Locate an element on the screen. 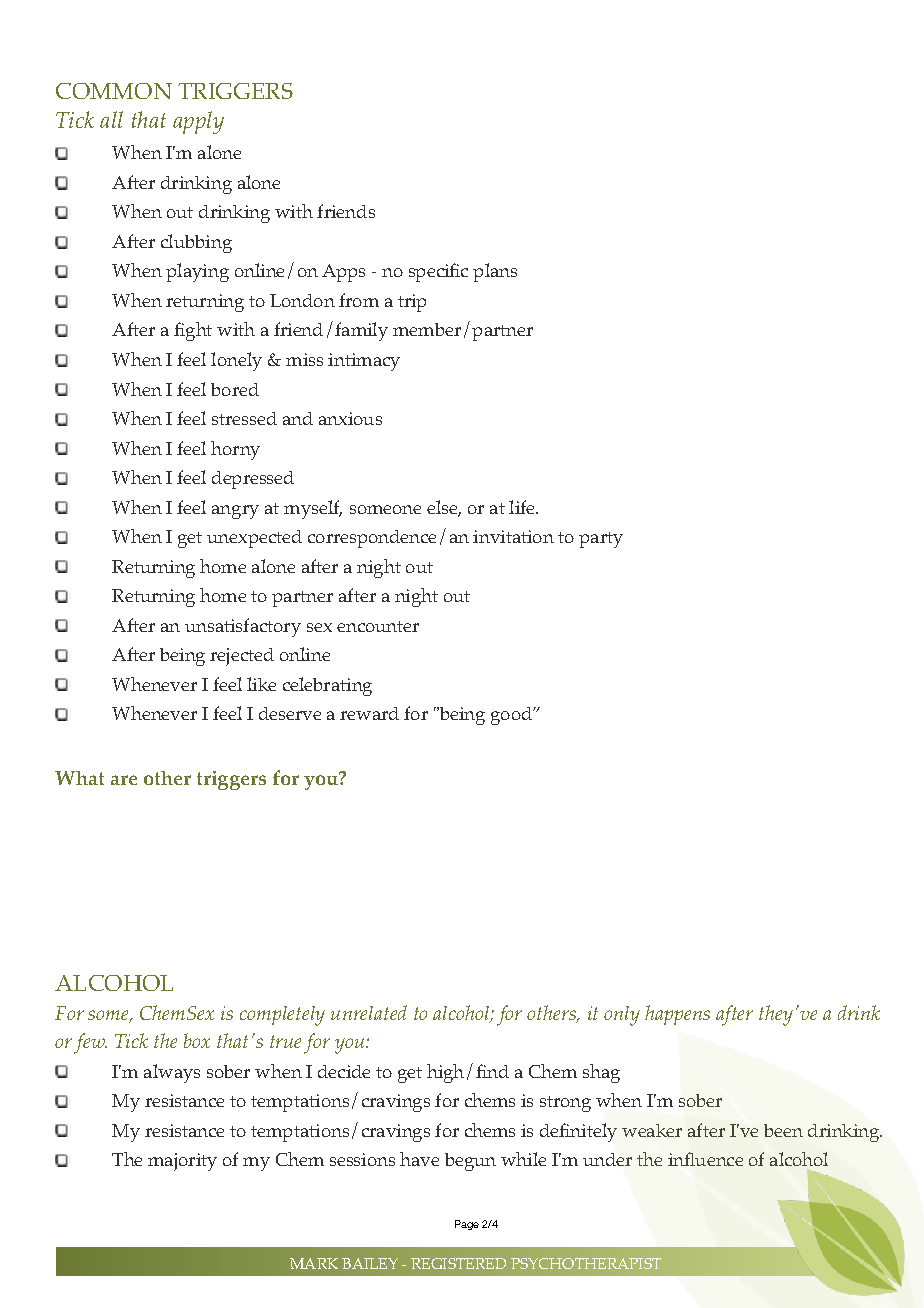 The height and width of the screenshot is (1308, 924). specific is located at coordinates (438, 272).
